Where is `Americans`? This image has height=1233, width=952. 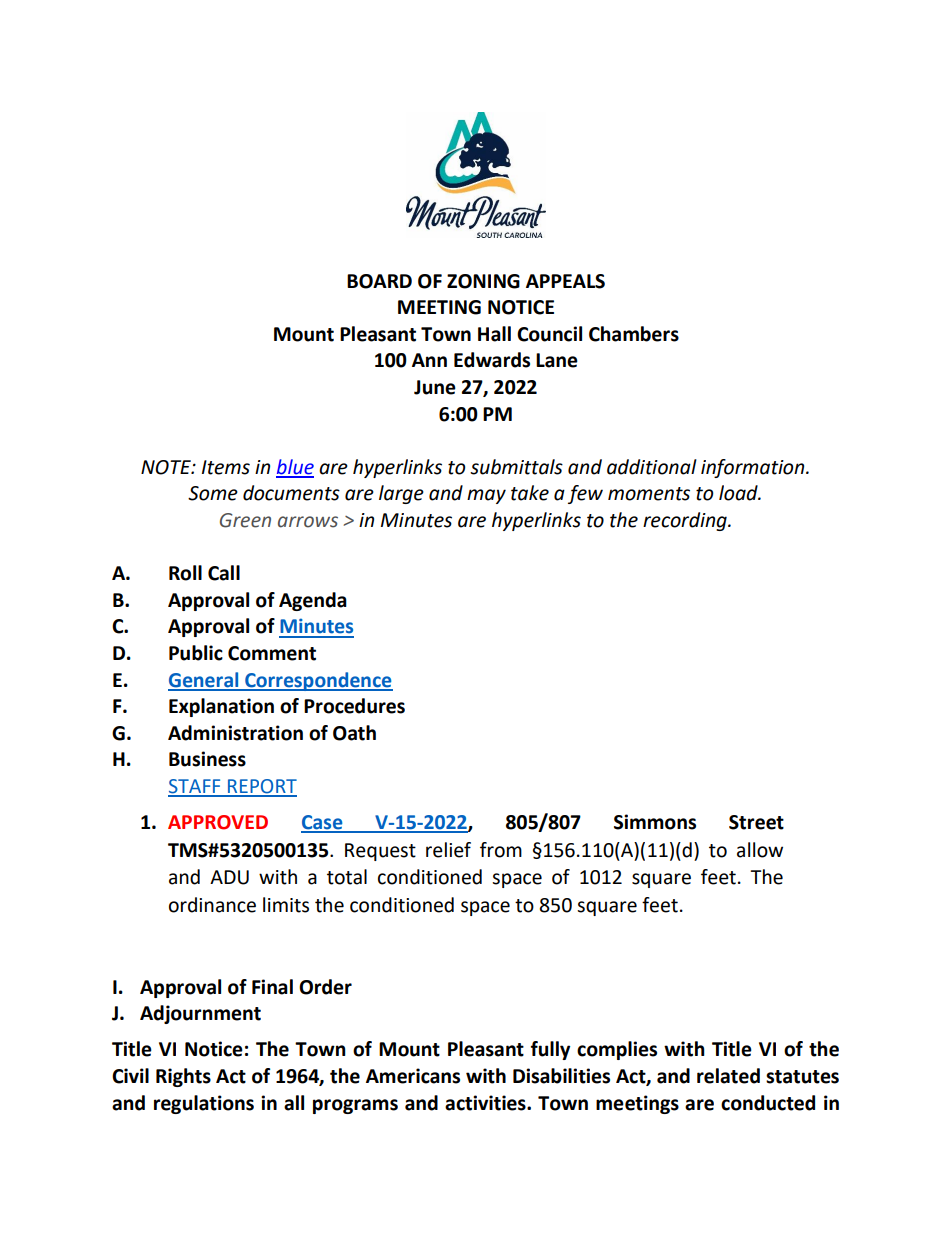
Americans is located at coordinates (413, 1076).
